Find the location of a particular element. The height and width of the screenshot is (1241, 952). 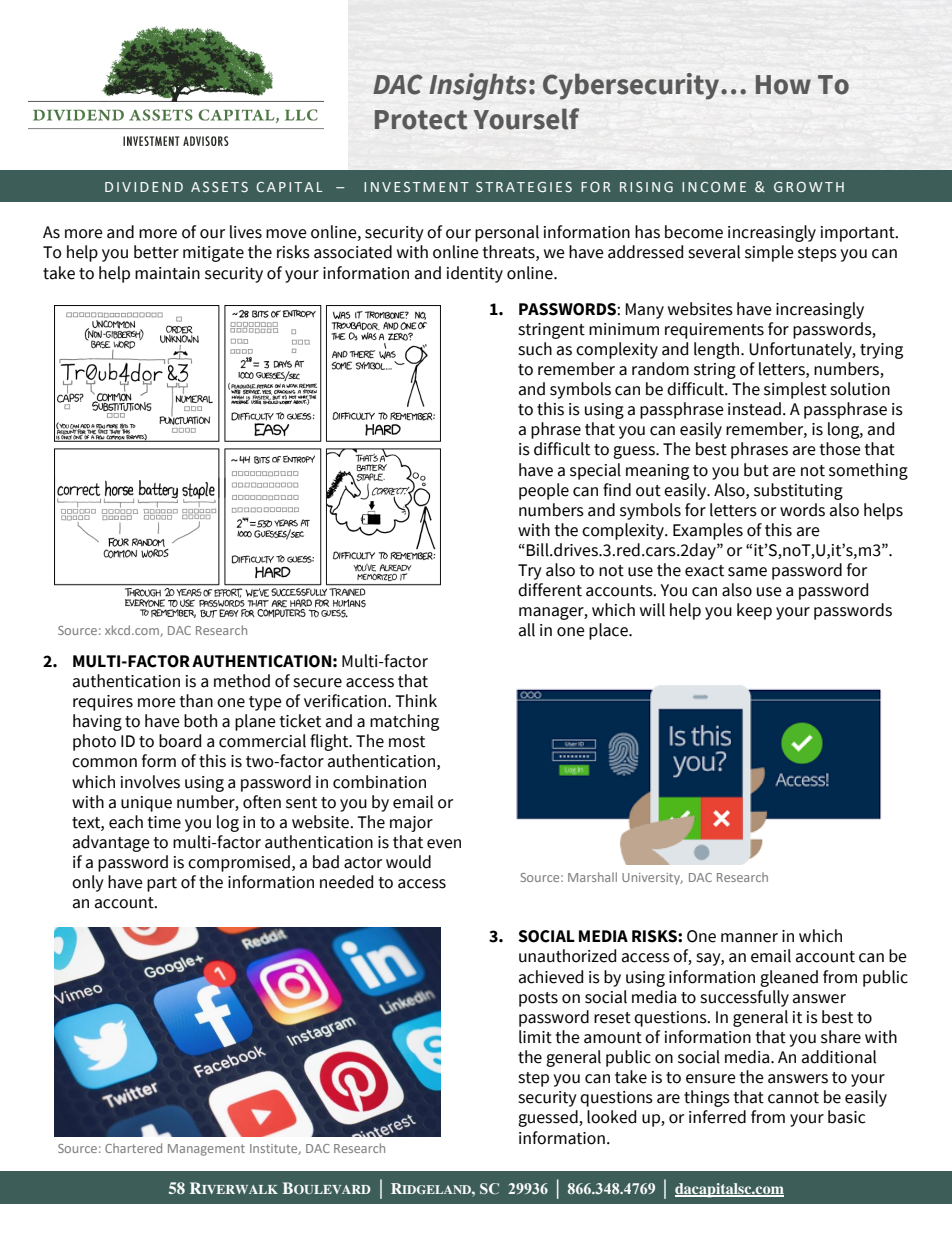

maintain is located at coordinates (167, 273).
